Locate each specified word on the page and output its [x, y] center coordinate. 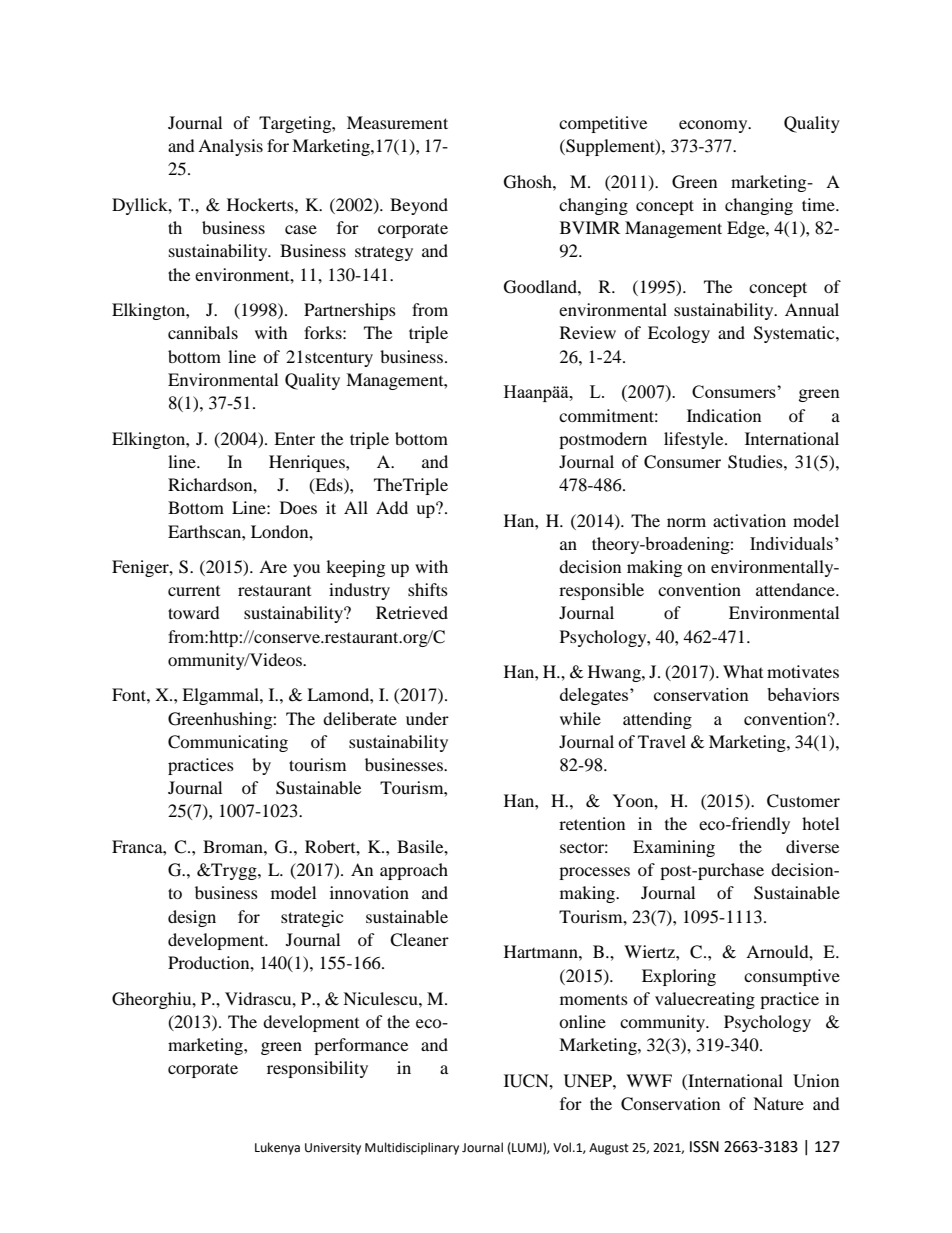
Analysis [230, 147]
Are [273, 566]
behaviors [803, 694]
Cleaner [419, 940]
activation [749, 520]
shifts [428, 589]
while [580, 718]
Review [588, 332]
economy [714, 126]
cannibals [203, 332]
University [333, 1149]
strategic [312, 918]
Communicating [228, 743]
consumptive [792, 977]
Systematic [795, 334]
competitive [603, 124]
